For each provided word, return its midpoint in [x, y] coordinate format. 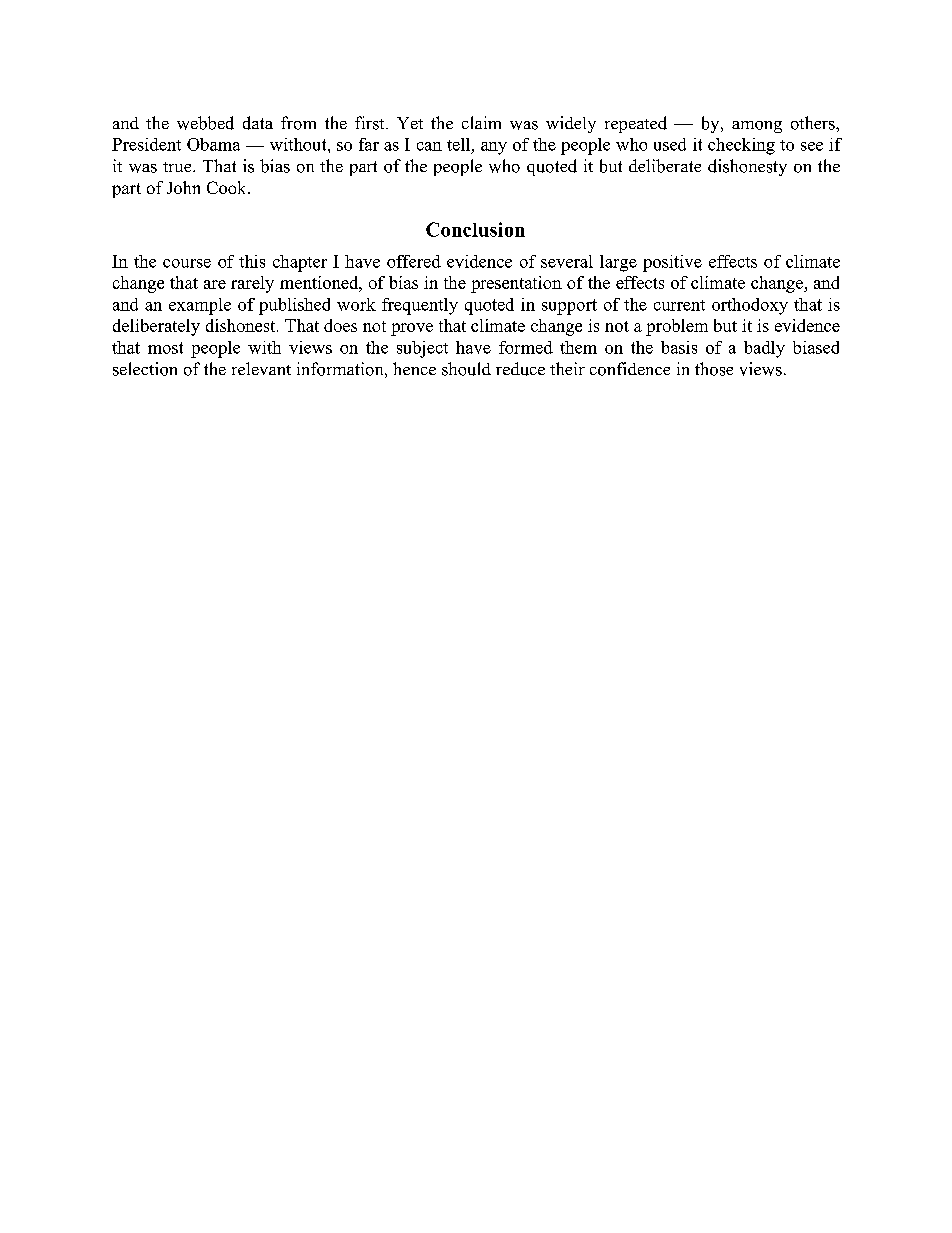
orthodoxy [750, 306]
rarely [252, 284]
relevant [261, 368]
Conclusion [475, 229]
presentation [516, 284]
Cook [228, 187]
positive [672, 263]
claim [481, 122]
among [757, 127]
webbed [205, 123]
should [466, 369]
